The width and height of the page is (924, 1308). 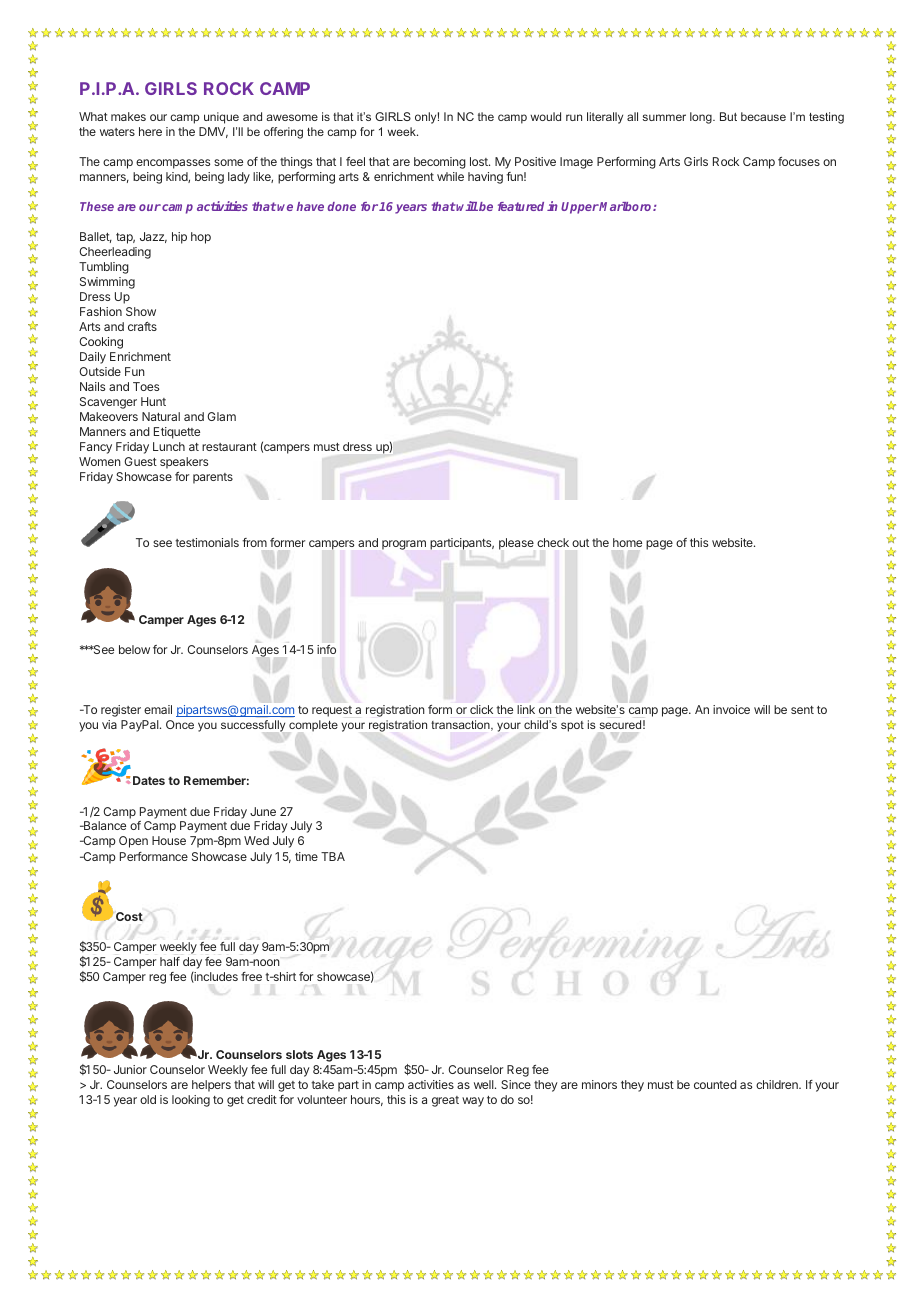 I want to click on home, so click(x=627, y=542).
